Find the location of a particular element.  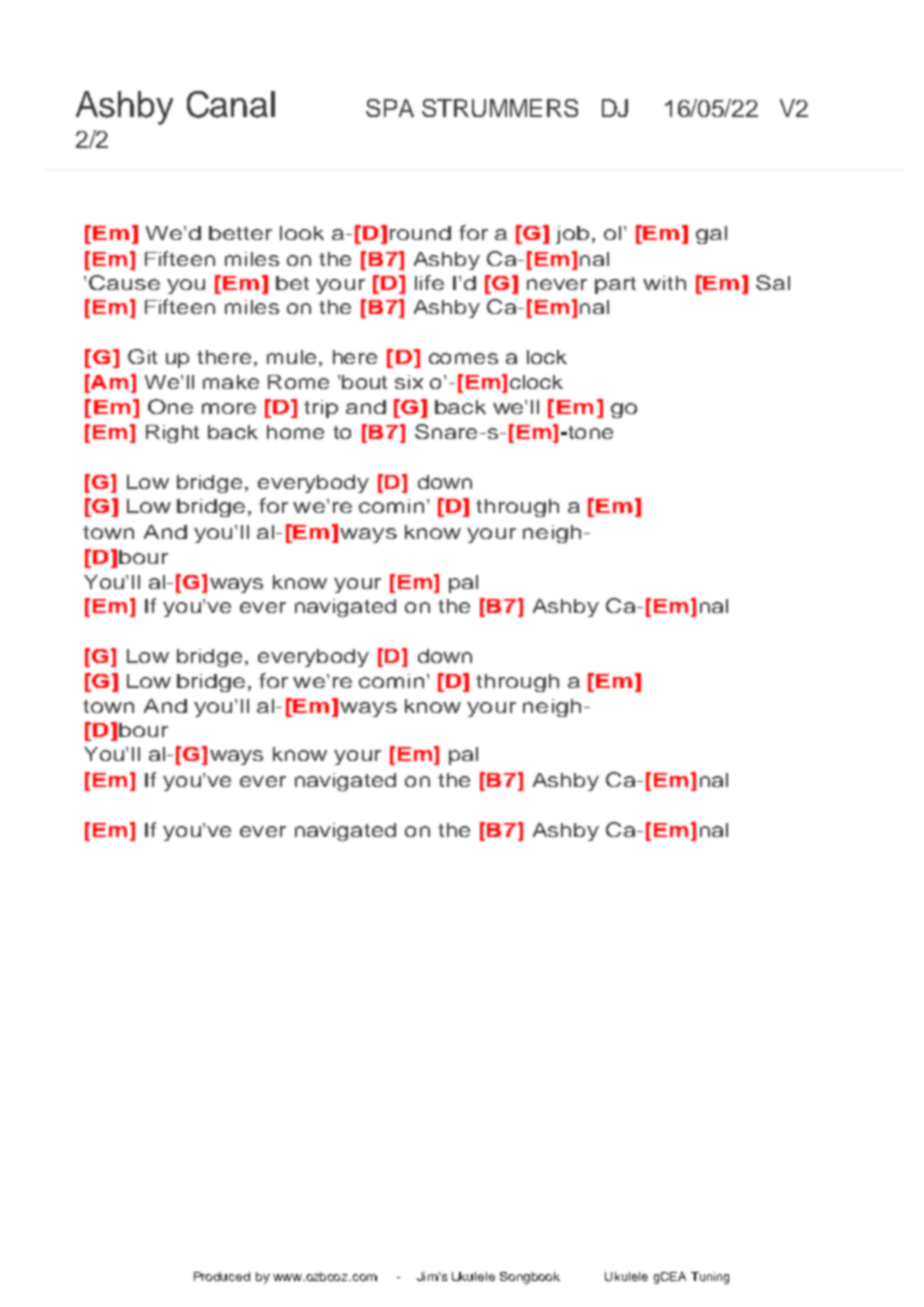

Tuning is located at coordinates (710, 1278).
